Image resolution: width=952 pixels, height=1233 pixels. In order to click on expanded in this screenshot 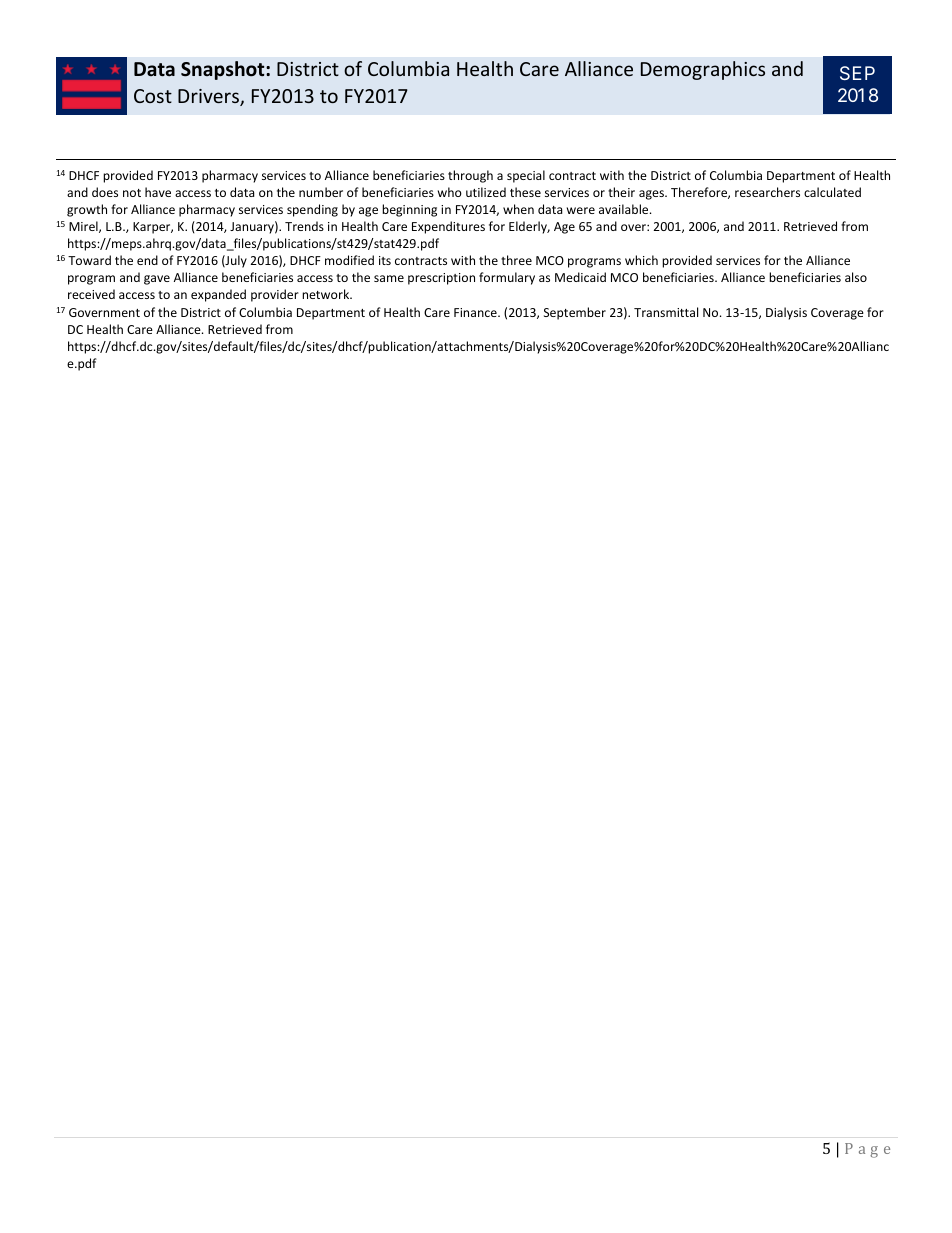, I will do `click(218, 295)`.
